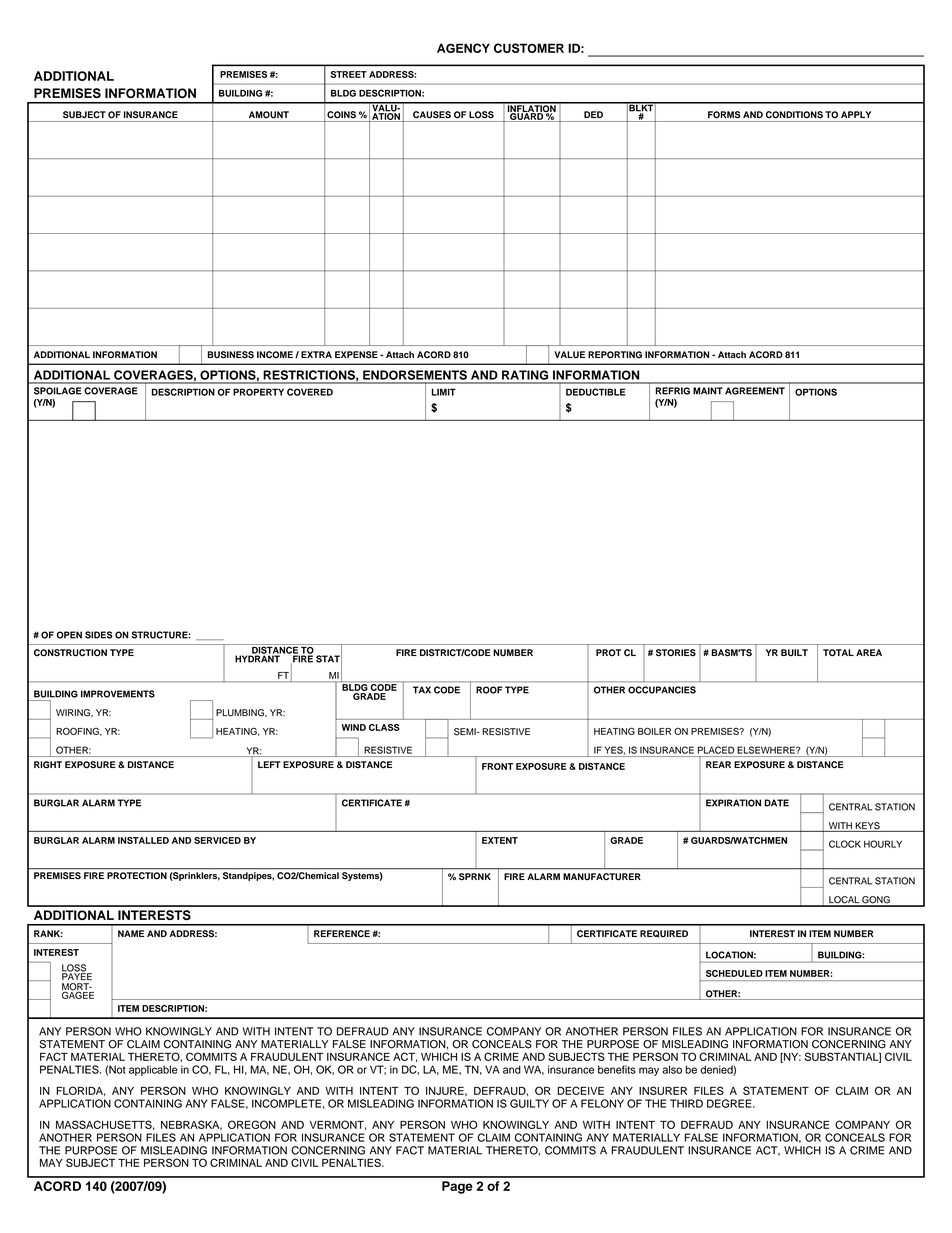 This screenshot has height=1233, width=952. I want to click on AGENCY, so click(463, 48).
